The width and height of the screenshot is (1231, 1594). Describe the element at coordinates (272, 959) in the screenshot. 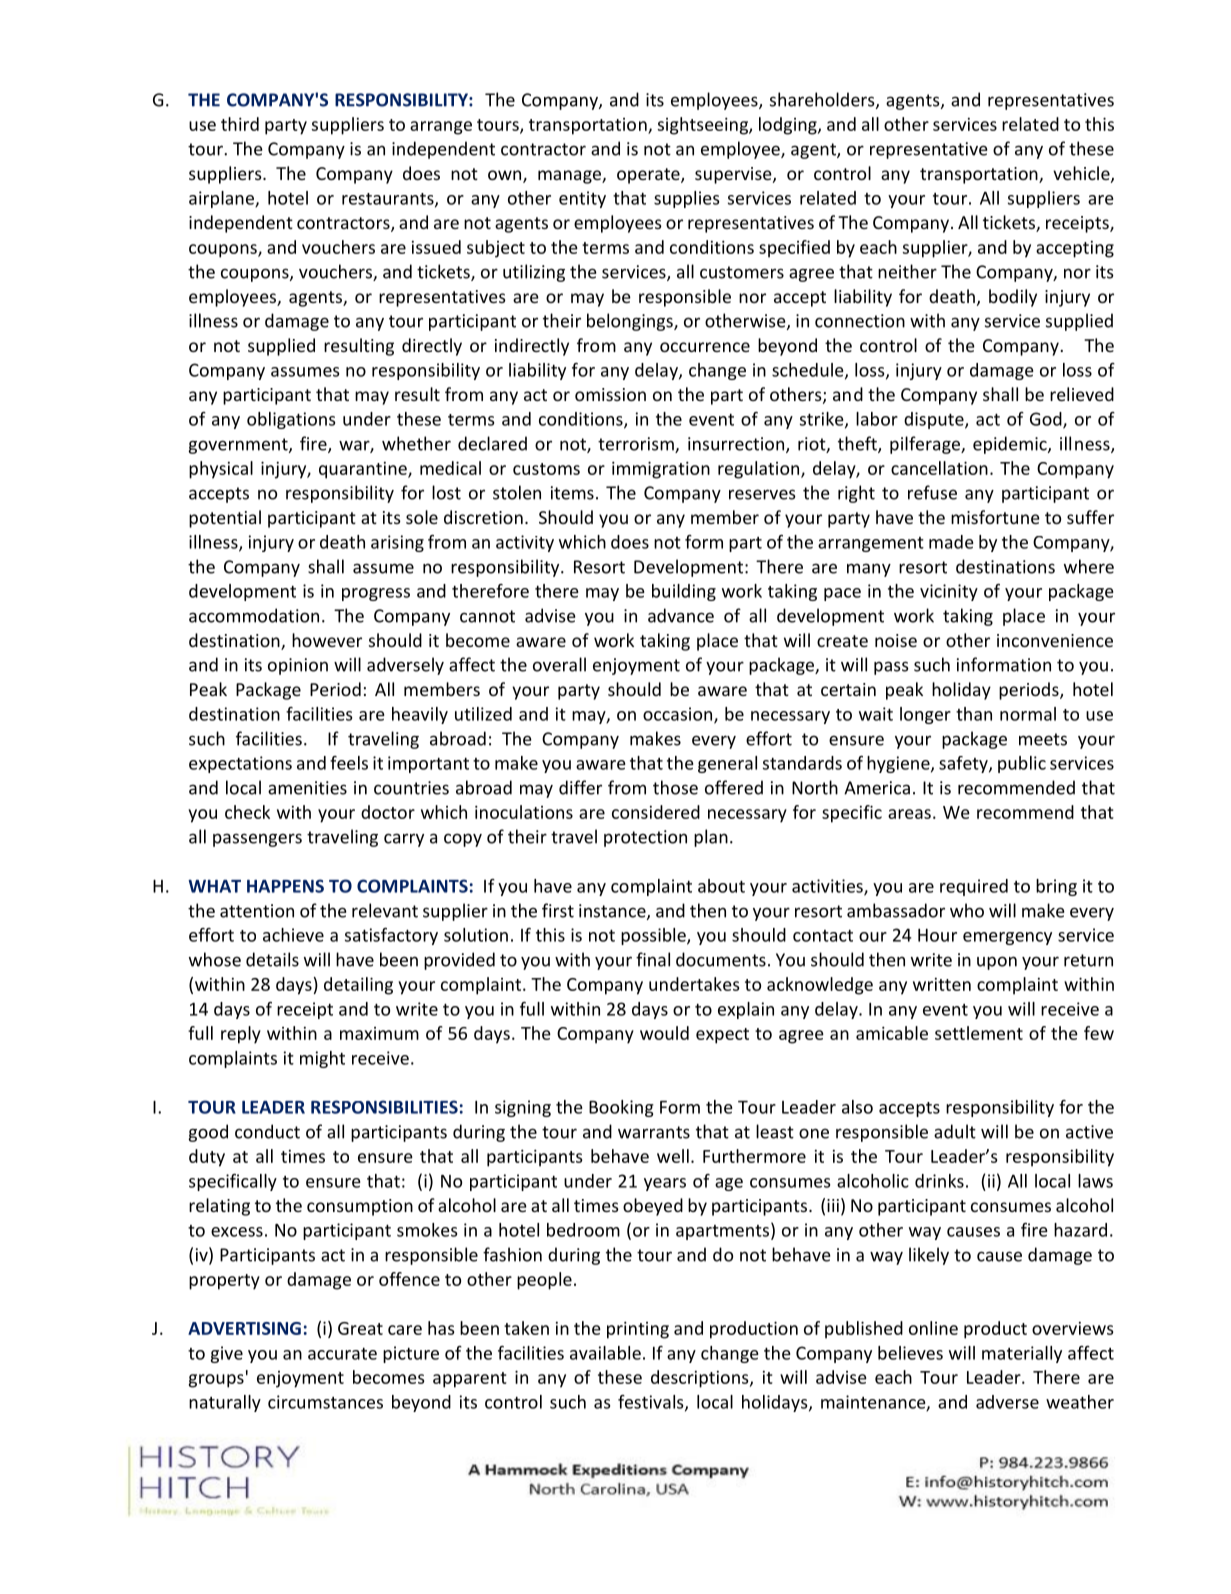

I see `details` at that location.
